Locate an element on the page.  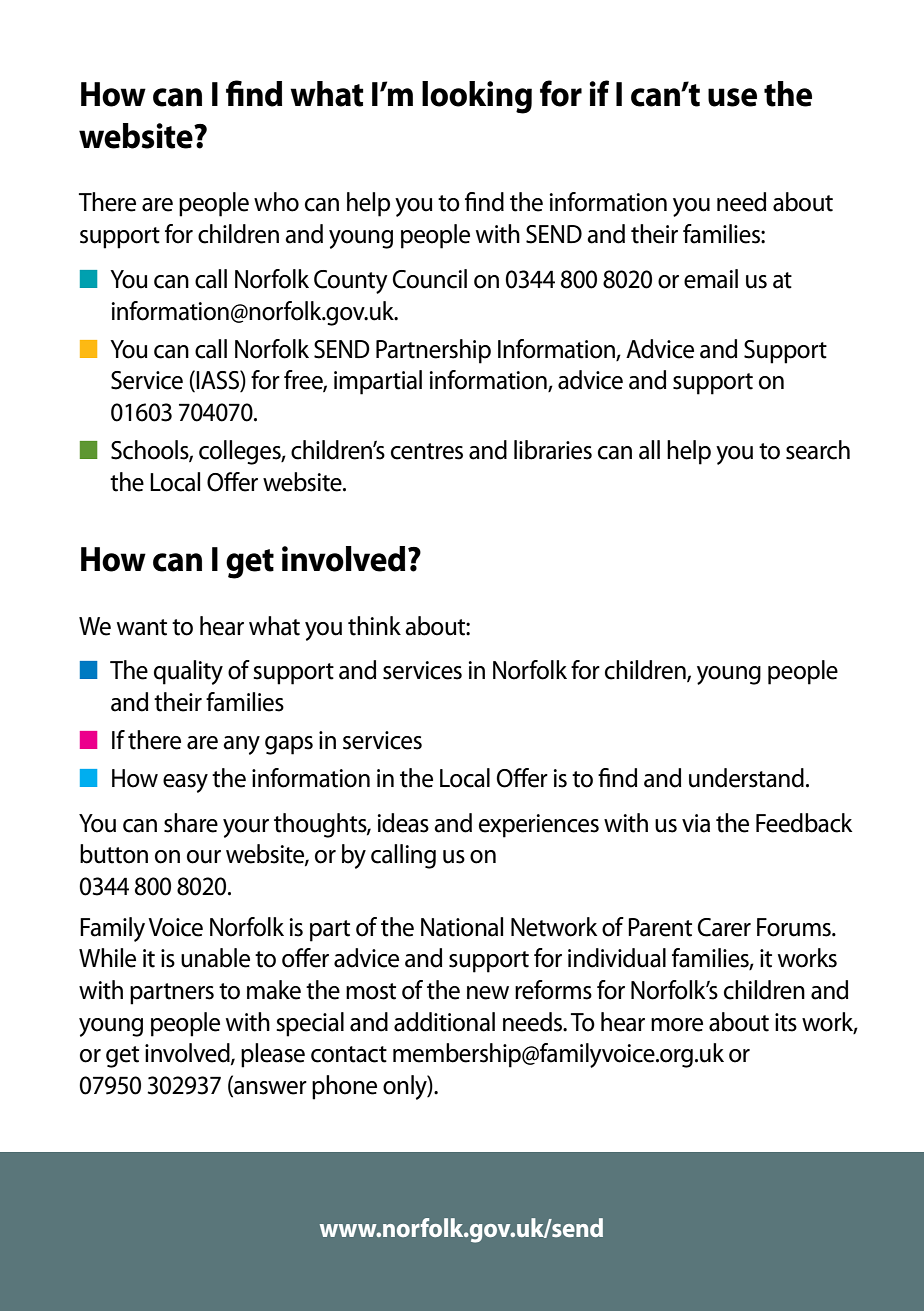
centres is located at coordinates (427, 451).
